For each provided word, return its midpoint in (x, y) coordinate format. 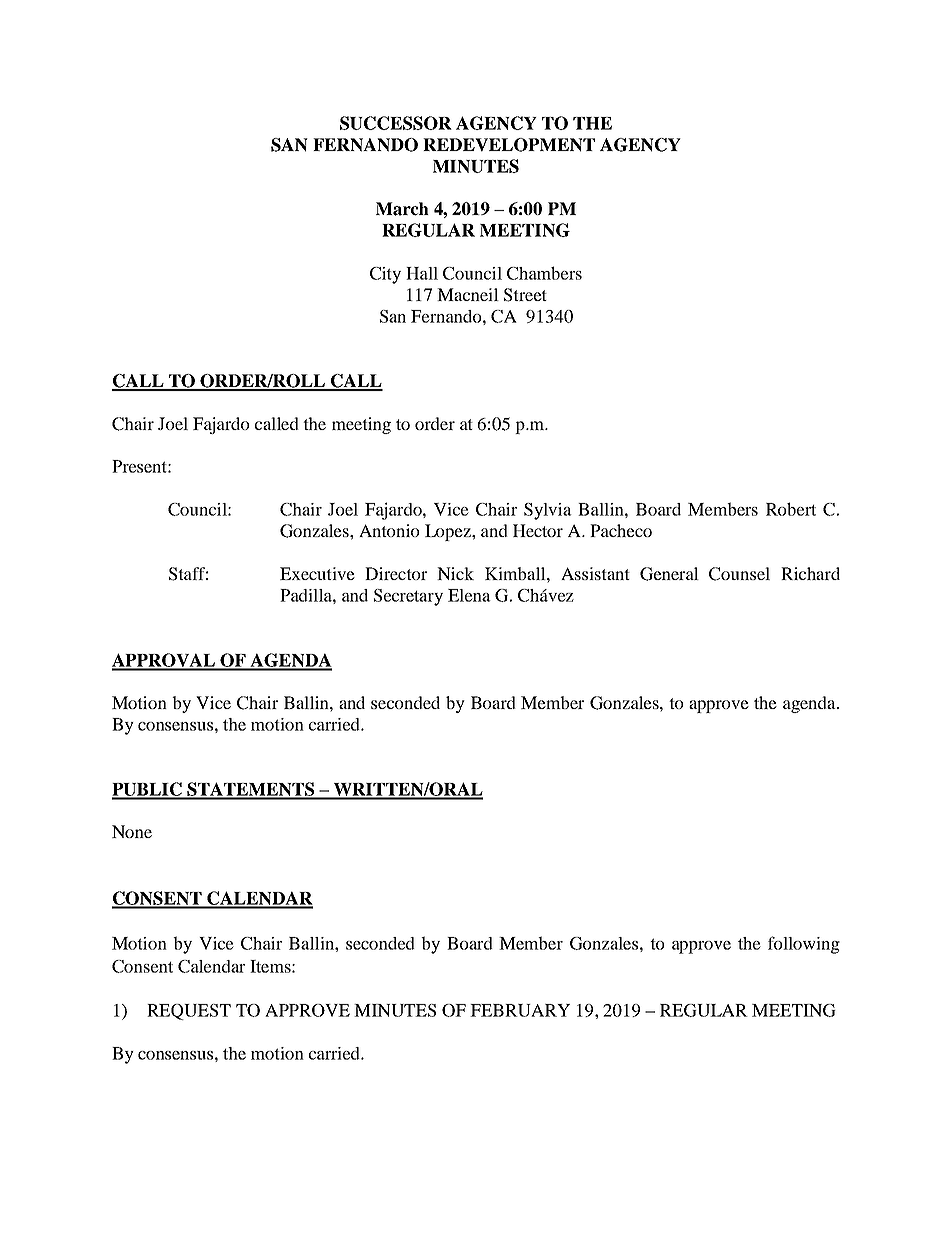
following (804, 945)
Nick (455, 573)
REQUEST (189, 1012)
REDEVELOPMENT (509, 145)
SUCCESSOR (396, 123)
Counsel (739, 574)
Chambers (544, 273)
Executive (317, 573)
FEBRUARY (520, 1010)
